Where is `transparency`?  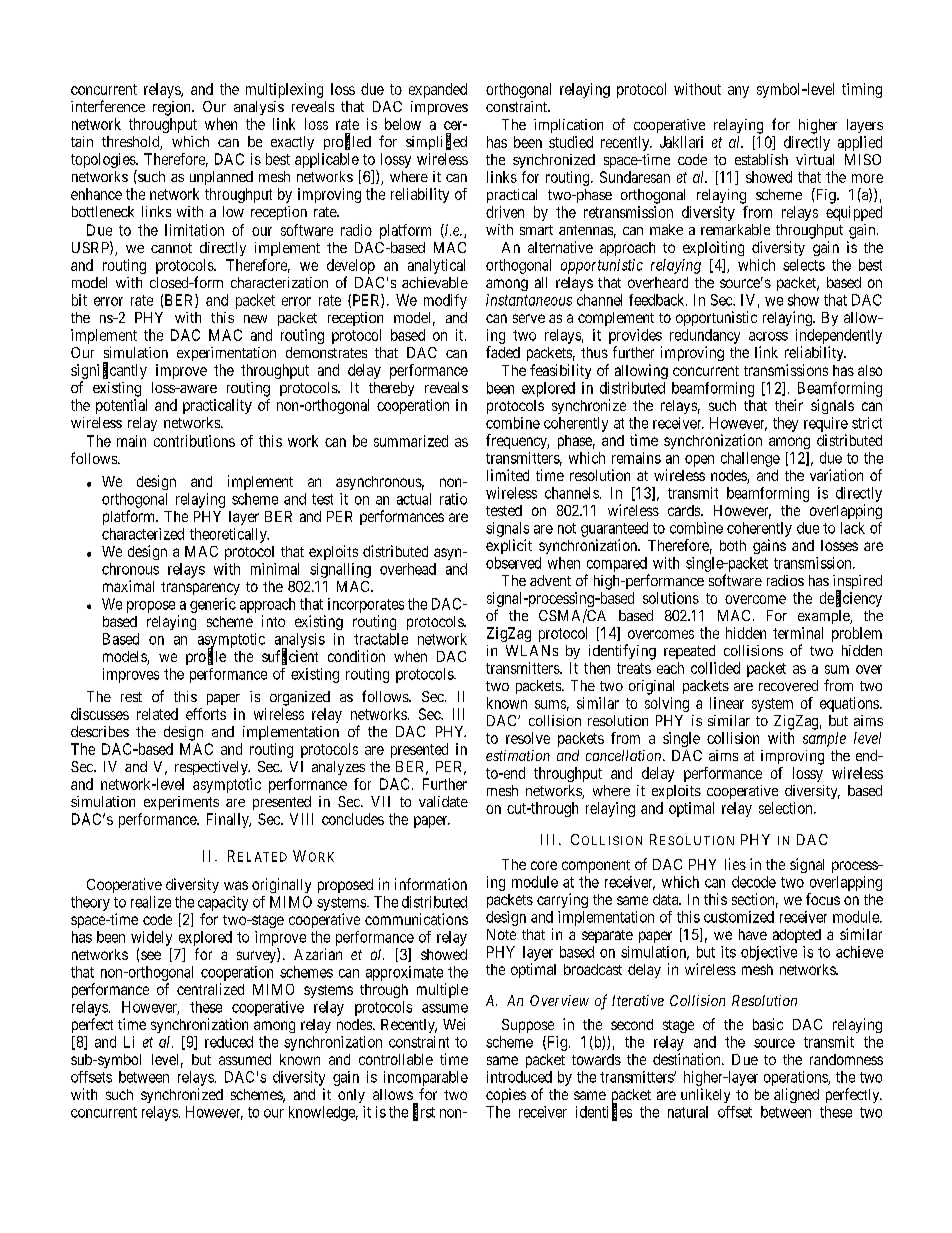
transparency is located at coordinates (200, 588).
